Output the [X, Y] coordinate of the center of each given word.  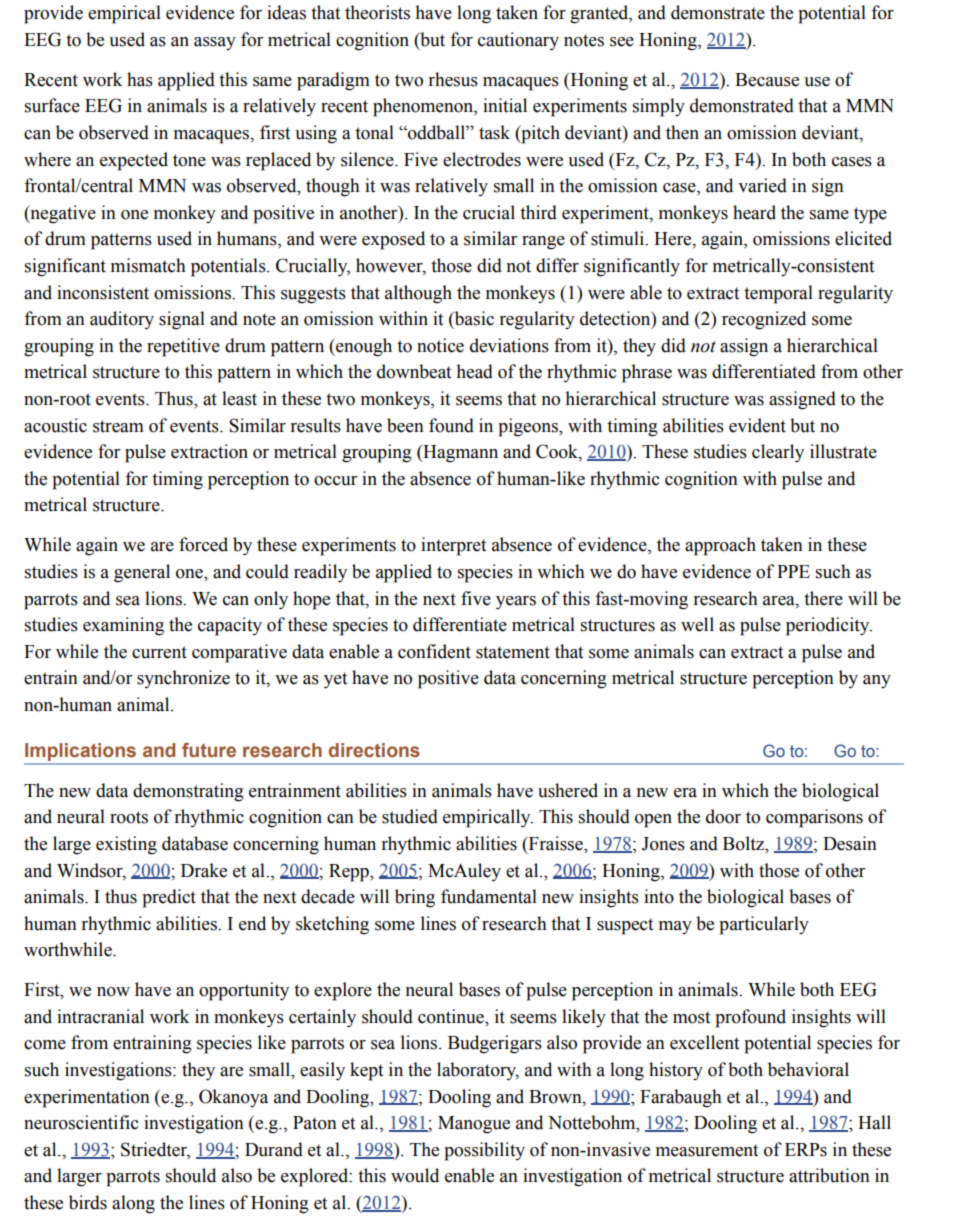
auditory [122, 320]
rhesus [453, 79]
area [780, 601]
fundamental [489, 896]
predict [169, 898]
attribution [829, 1175]
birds [88, 1202]
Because [767, 80]
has [140, 79]
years [516, 603]
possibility [484, 1151]
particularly [764, 925]
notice [440, 345]
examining [123, 626]
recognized [764, 320]
